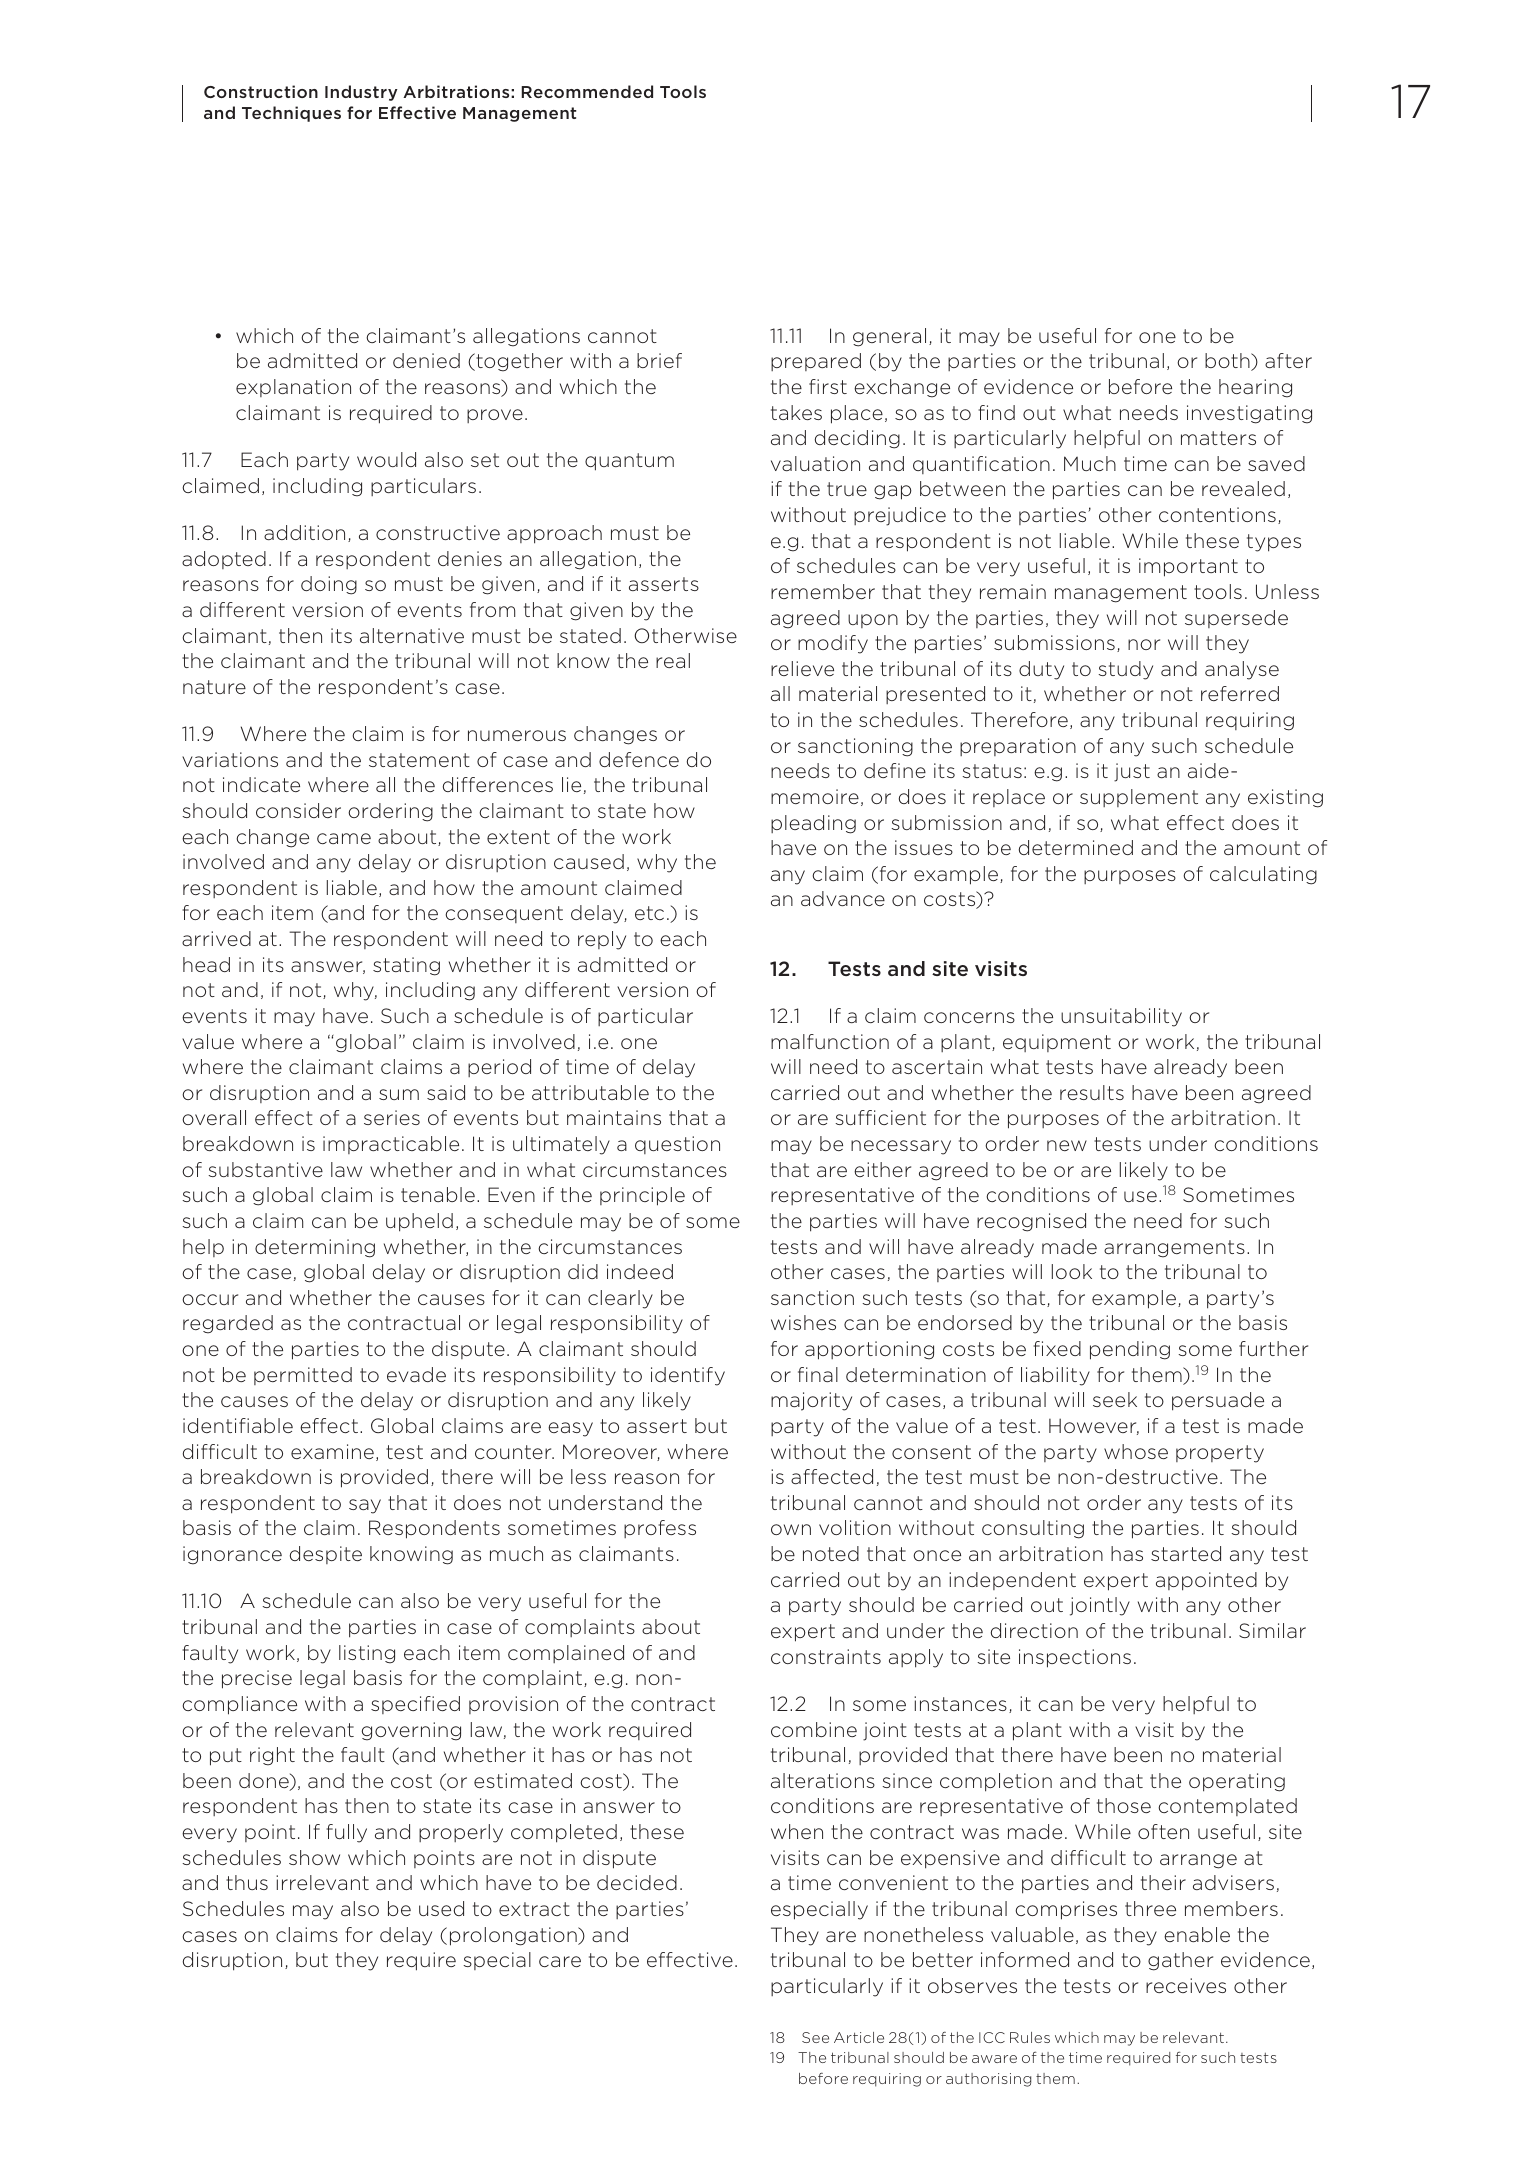 The image size is (1525, 2157). Describe the element at coordinates (247, 1882) in the image. I see `thus` at that location.
